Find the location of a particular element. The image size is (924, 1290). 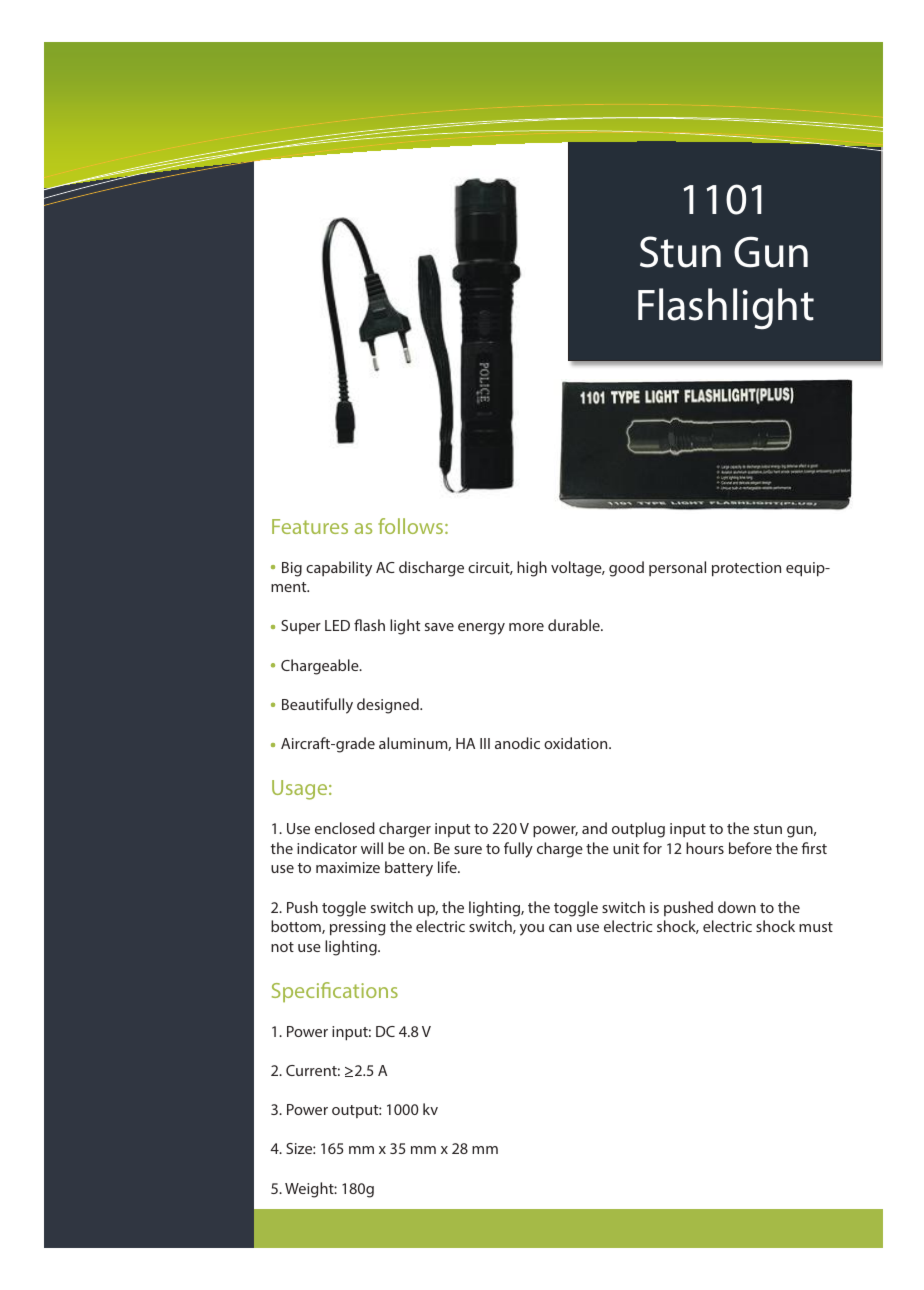

high is located at coordinates (532, 569).
